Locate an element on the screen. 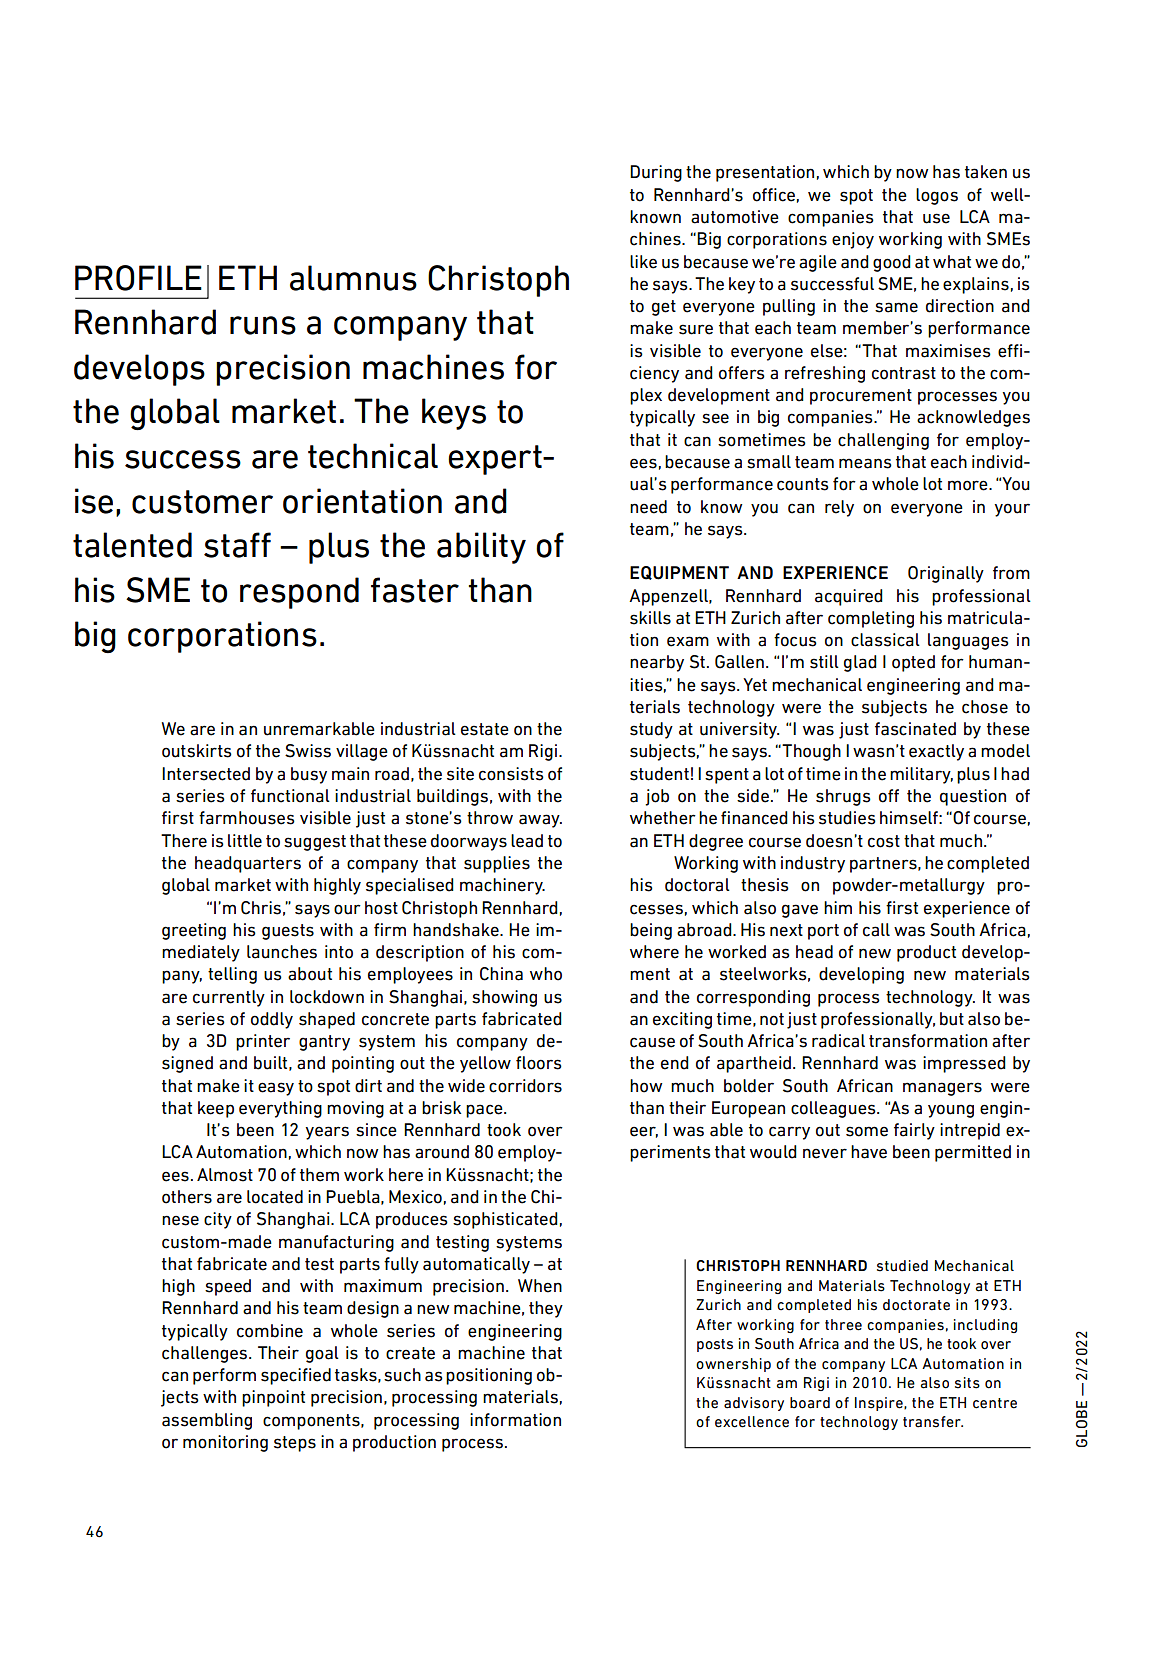  completing is located at coordinates (871, 619).
